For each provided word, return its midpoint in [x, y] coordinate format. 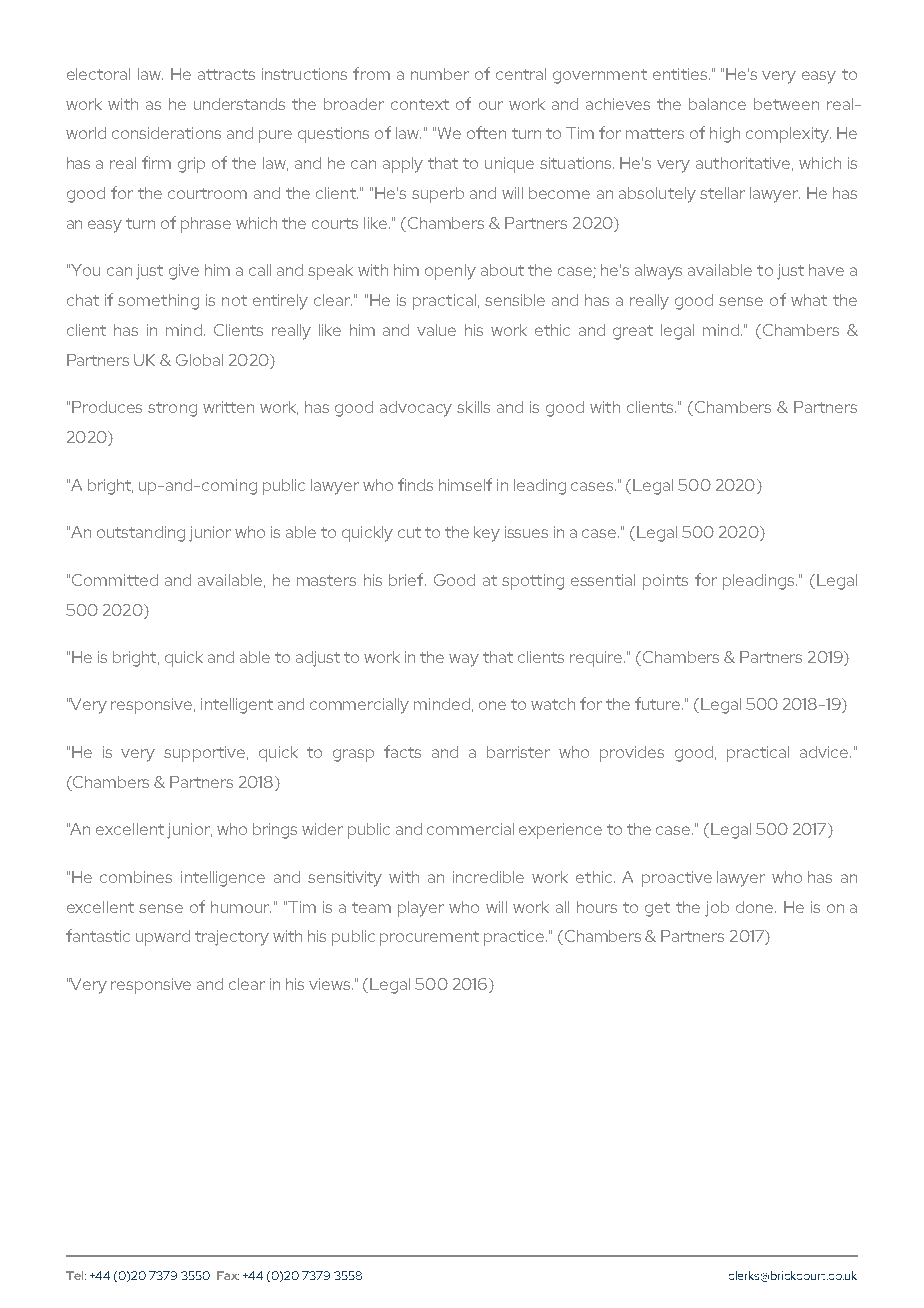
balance [717, 104]
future [659, 703]
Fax [228, 1275]
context [420, 104]
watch [553, 704]
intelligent [237, 706]
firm [156, 162]
